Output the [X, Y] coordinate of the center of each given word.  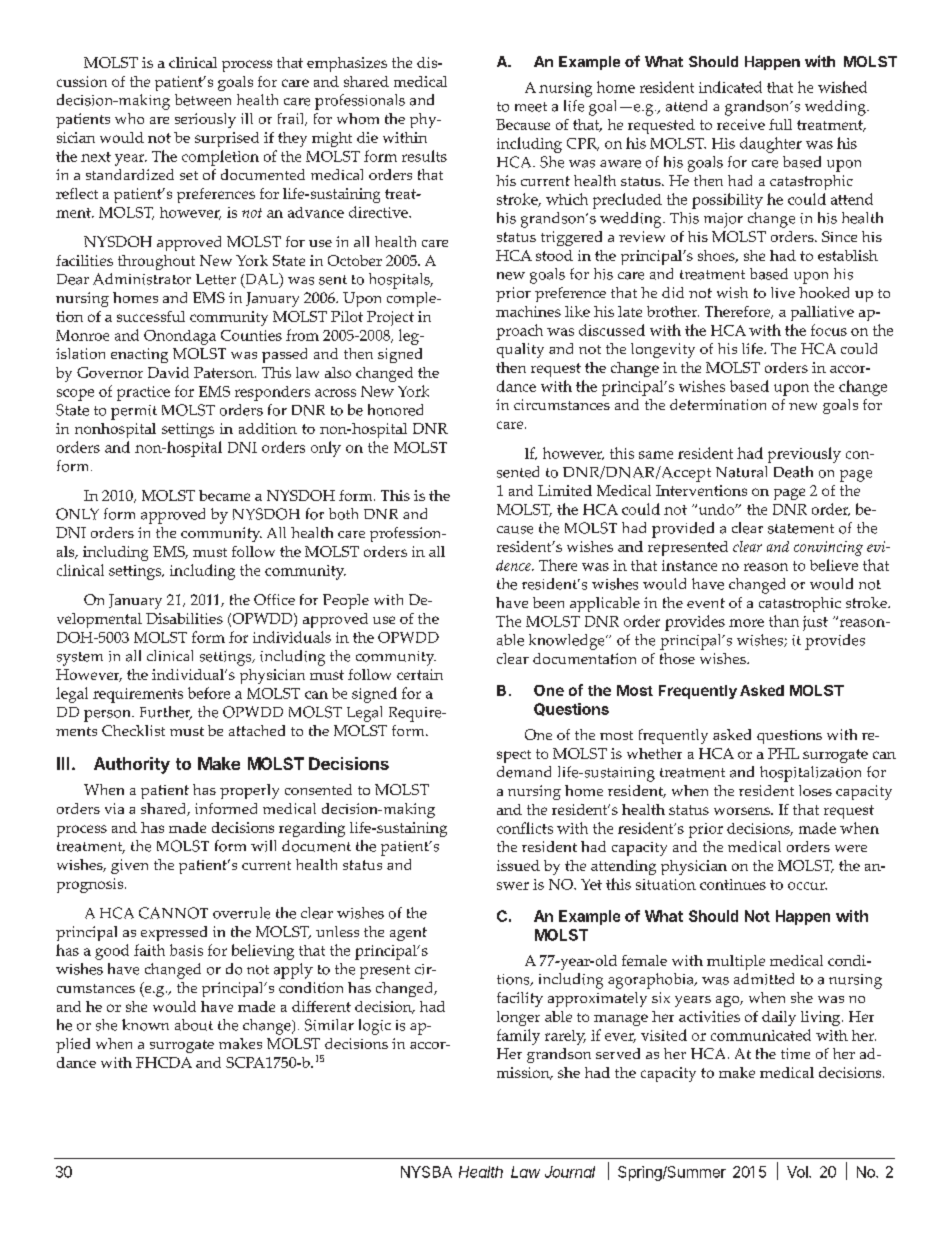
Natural [741, 472]
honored [395, 410]
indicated [730, 87]
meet [531, 107]
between [203, 100]
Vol [798, 1172]
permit [134, 412]
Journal [570, 1172]
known [145, 1025]
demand [524, 772]
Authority [132, 765]
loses [815, 790]
